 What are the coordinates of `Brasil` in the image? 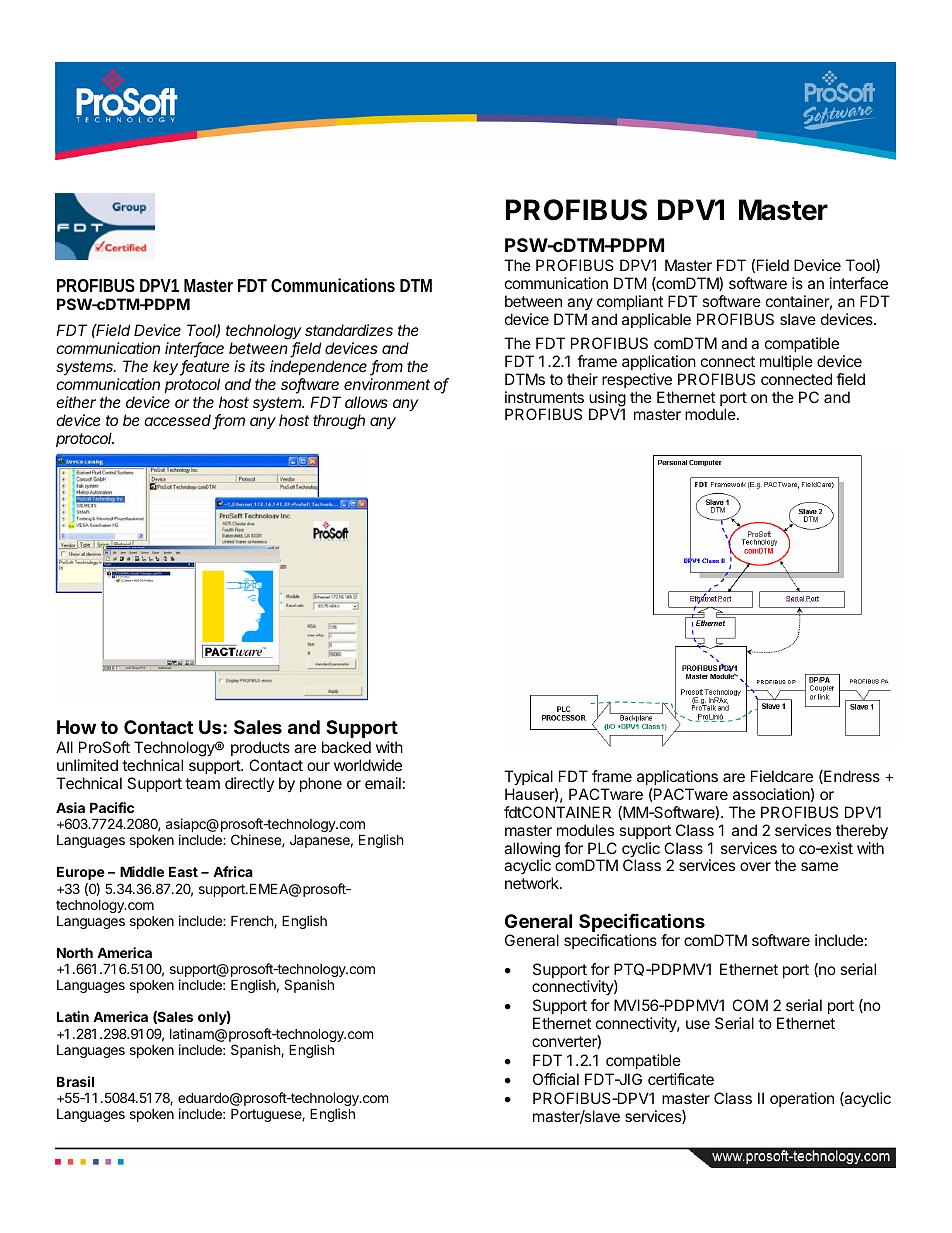 It's located at (75, 1081).
